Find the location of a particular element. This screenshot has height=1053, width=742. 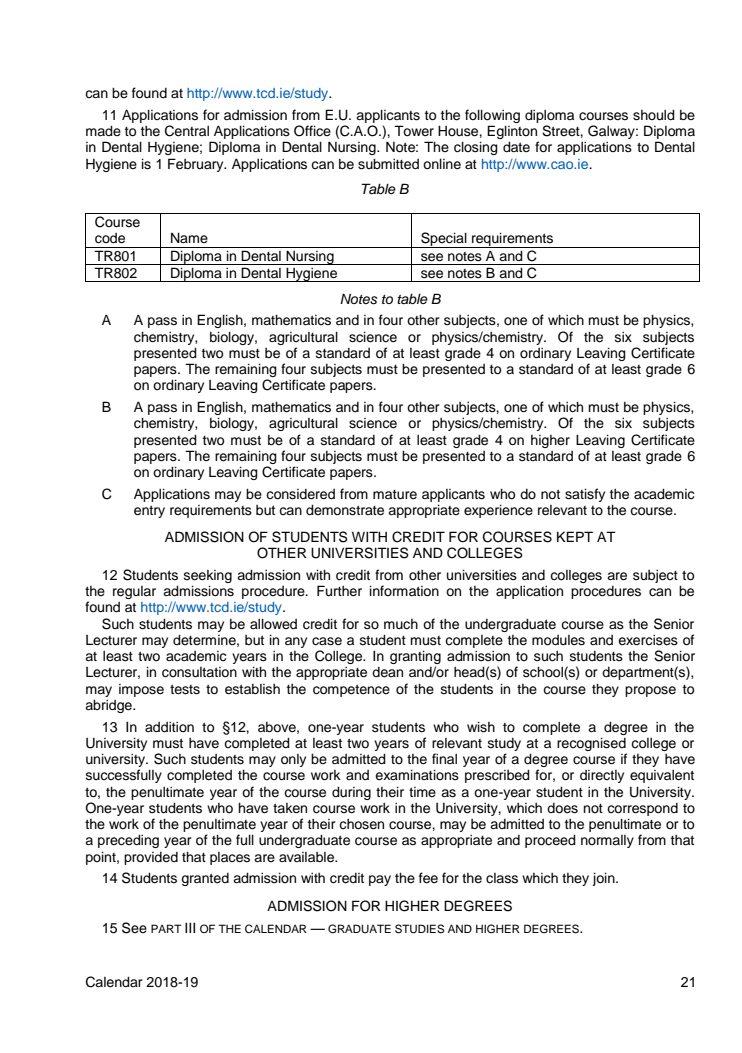

pay is located at coordinates (380, 880).
